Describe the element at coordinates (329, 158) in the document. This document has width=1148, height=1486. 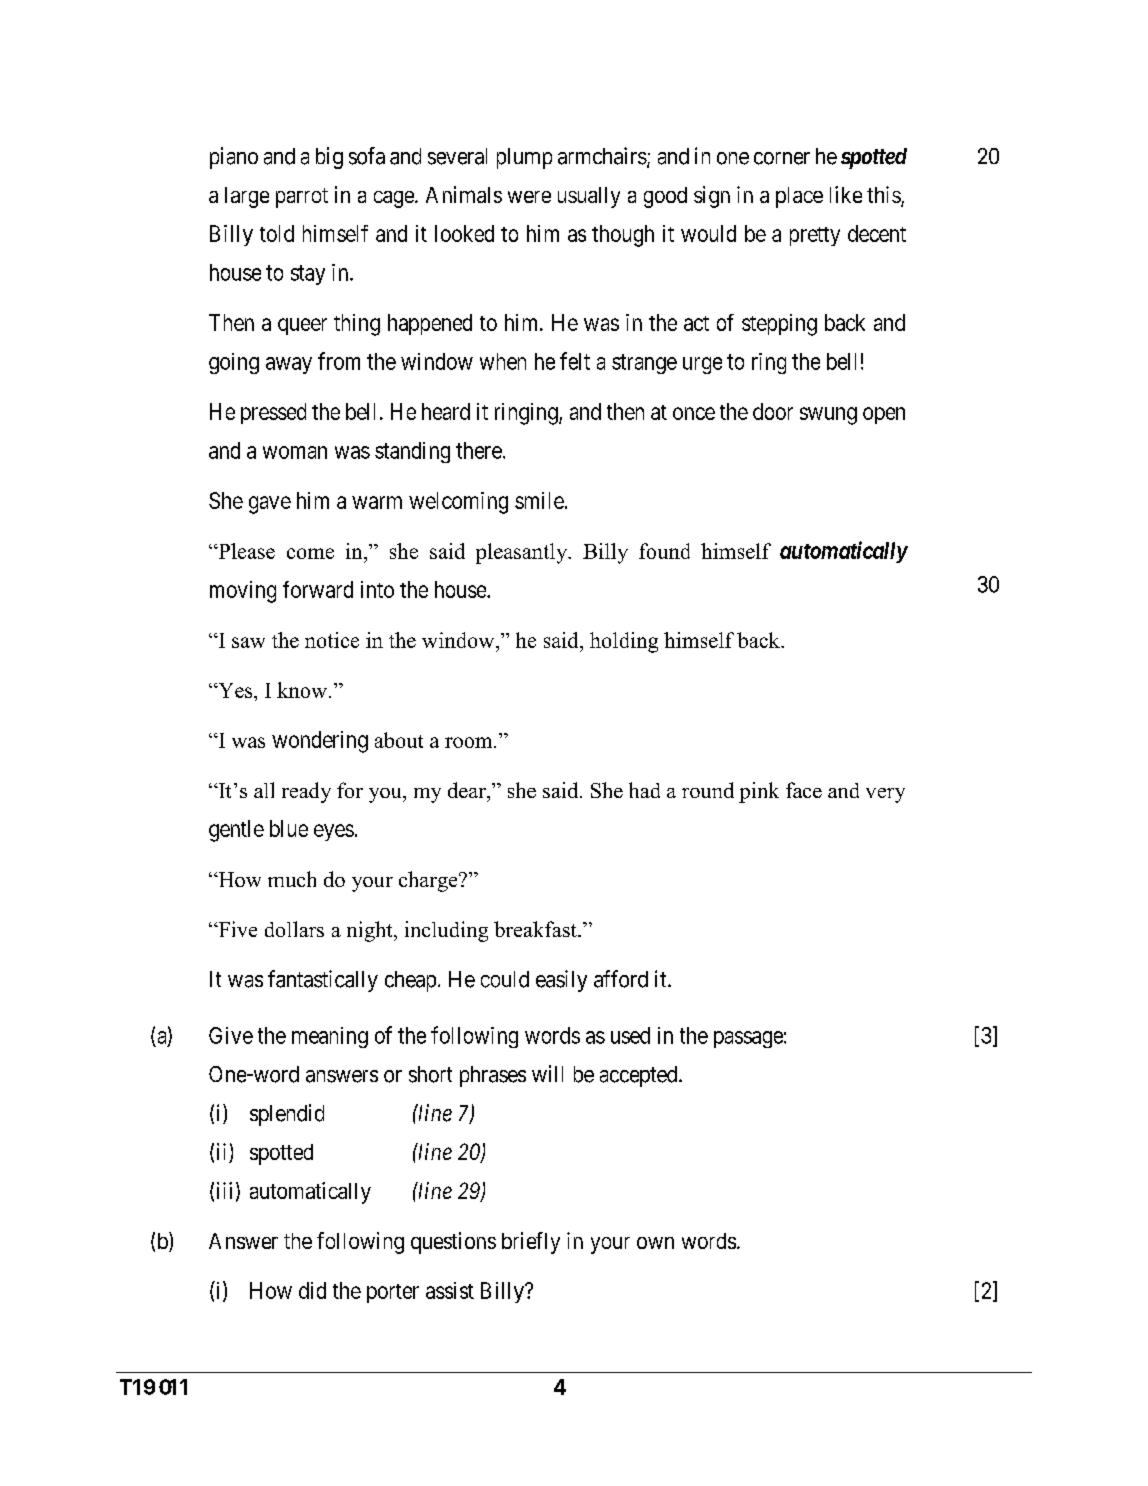
I see `big` at that location.
